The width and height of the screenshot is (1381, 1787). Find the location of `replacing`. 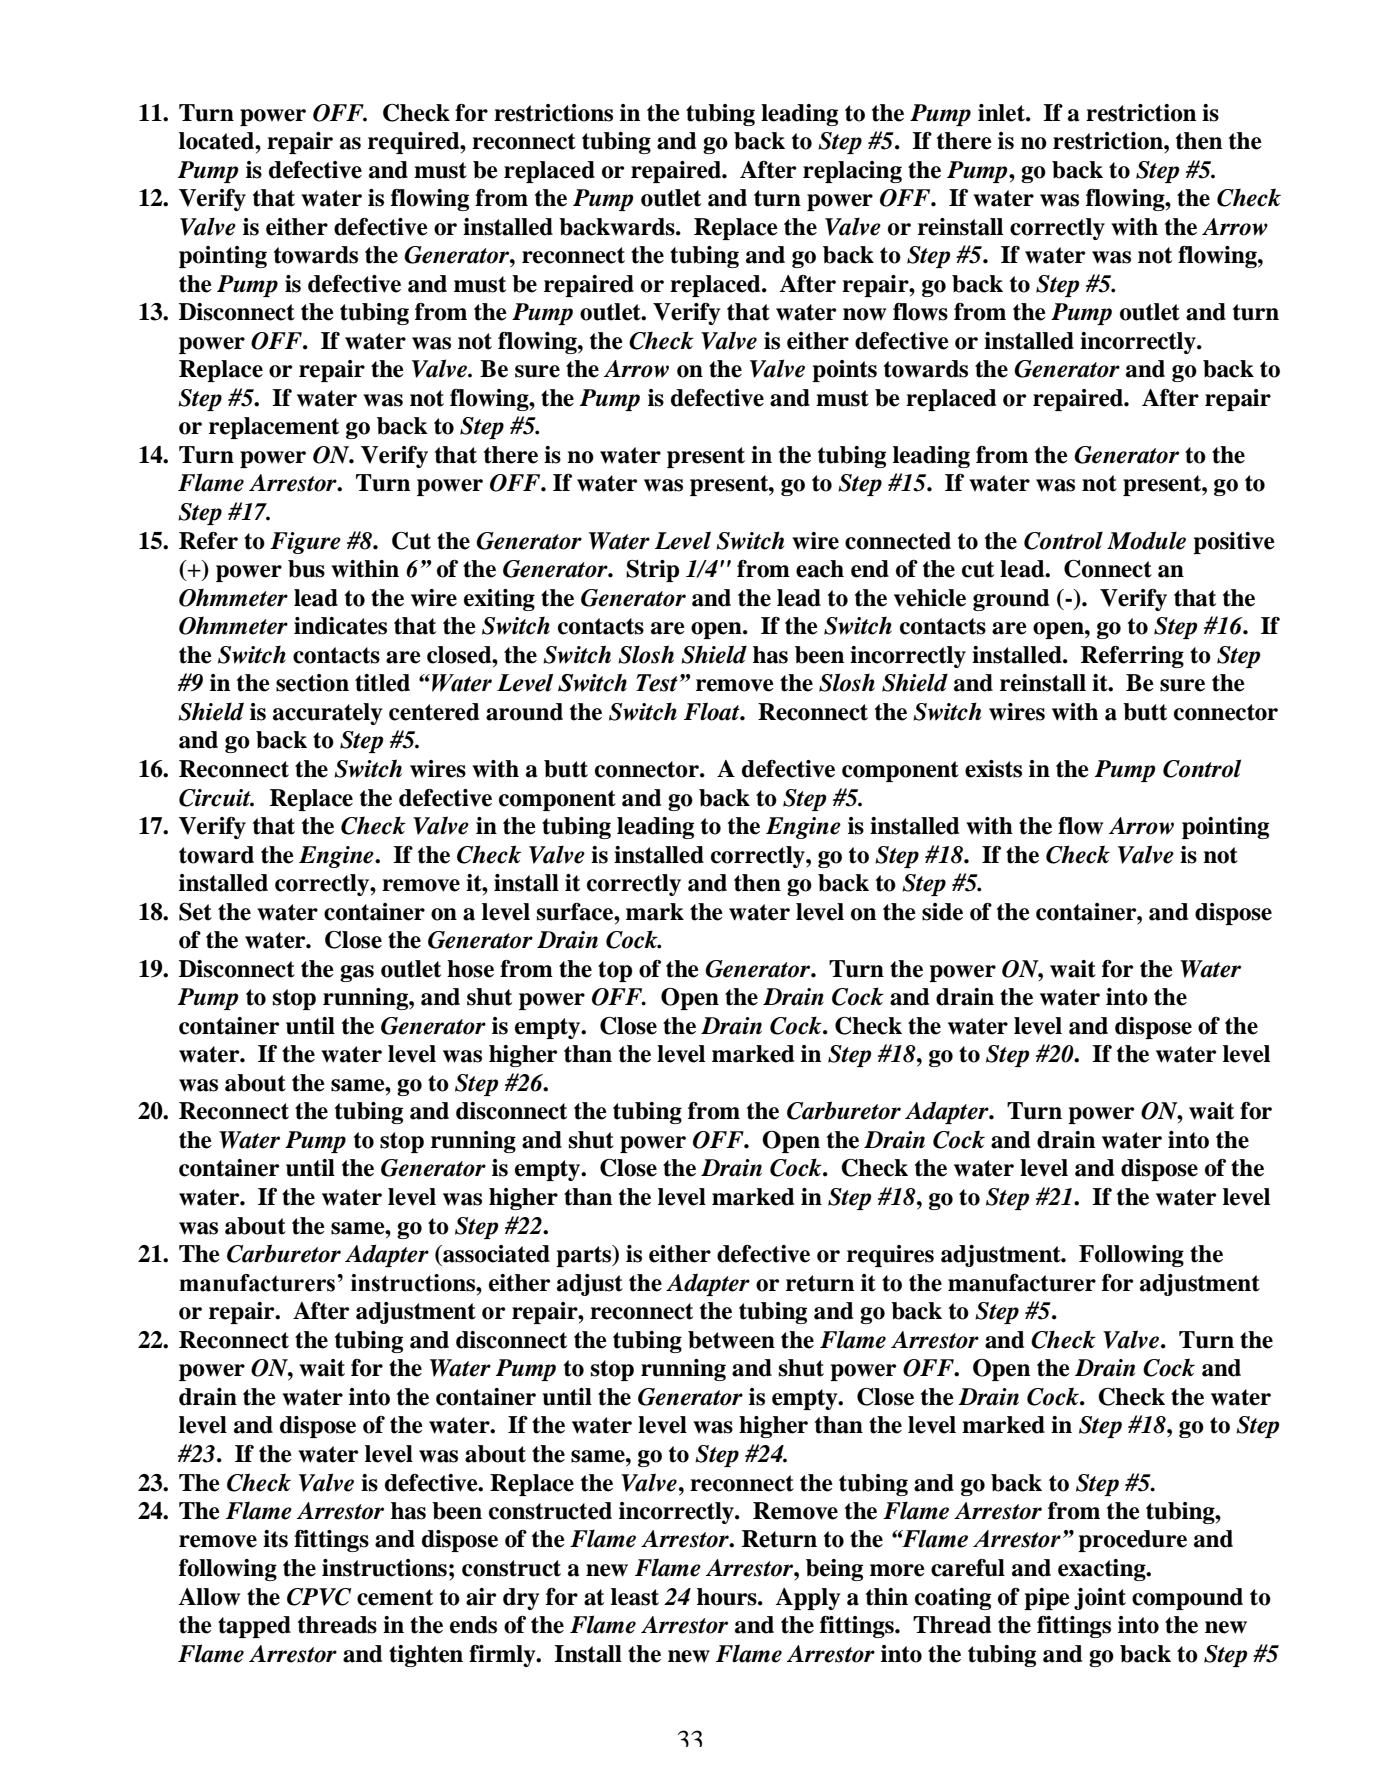

replacing is located at coordinates (852, 172).
